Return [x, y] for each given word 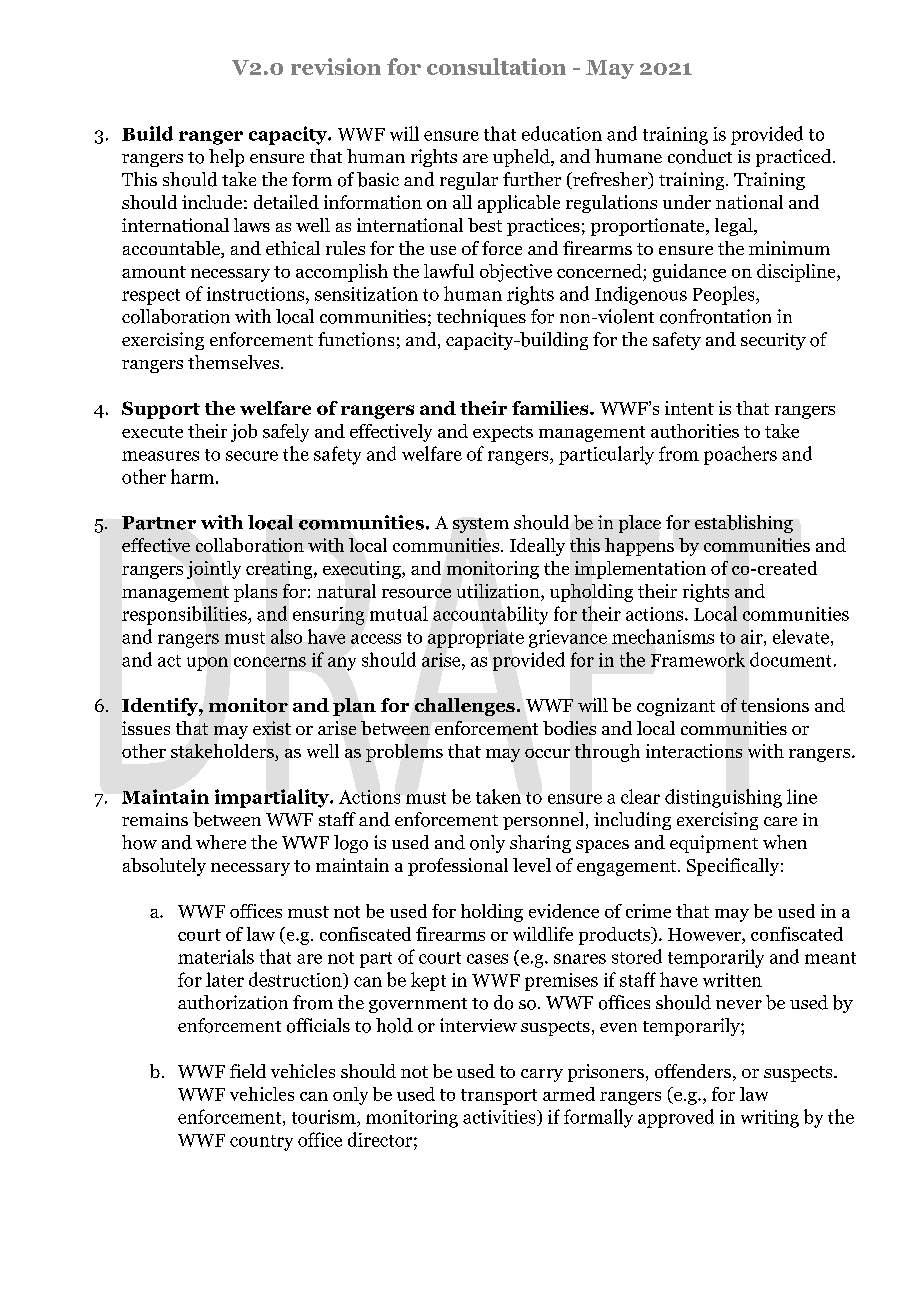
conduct [700, 156]
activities [500, 1118]
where [221, 842]
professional [458, 867]
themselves [235, 362]
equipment [714, 844]
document [790, 659]
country [261, 1143]
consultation [496, 66]
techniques [481, 318]
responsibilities [185, 615]
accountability [490, 615]
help [226, 158]
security [773, 341]
